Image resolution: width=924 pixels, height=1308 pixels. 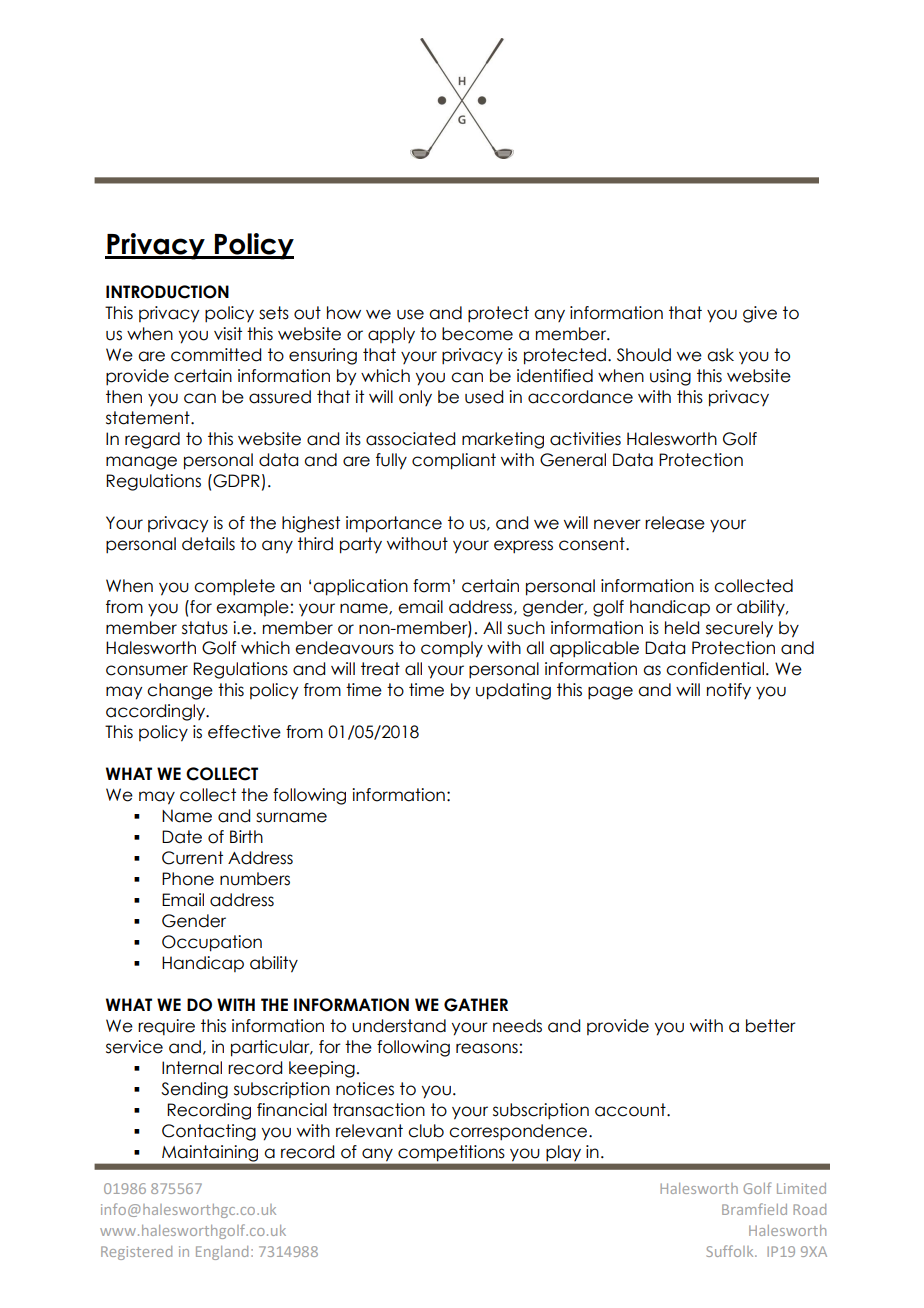 What do you see at coordinates (675, 523) in the screenshot?
I see `release` at bounding box center [675, 523].
